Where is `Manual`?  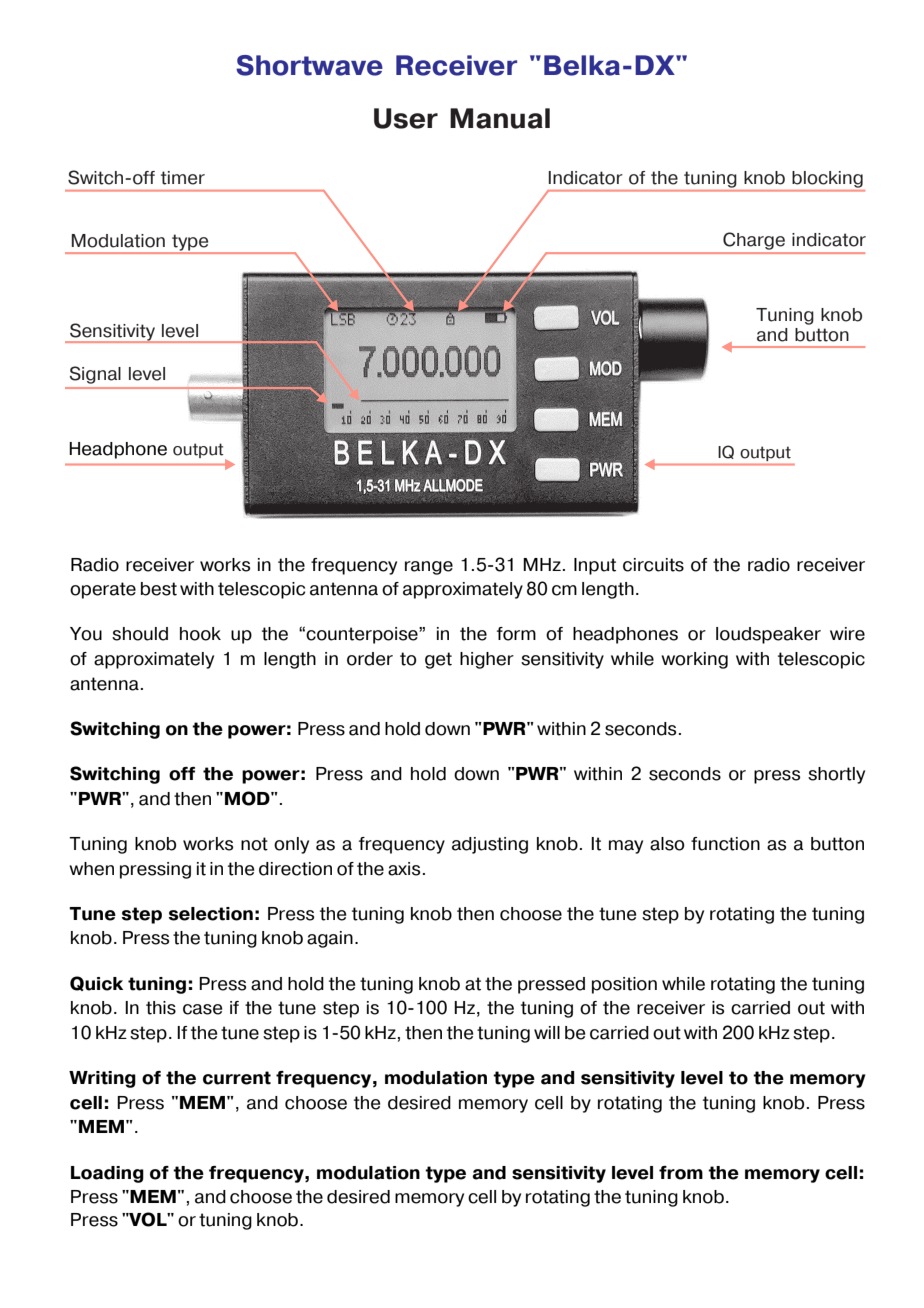
Manual is located at coordinates (500, 118).
